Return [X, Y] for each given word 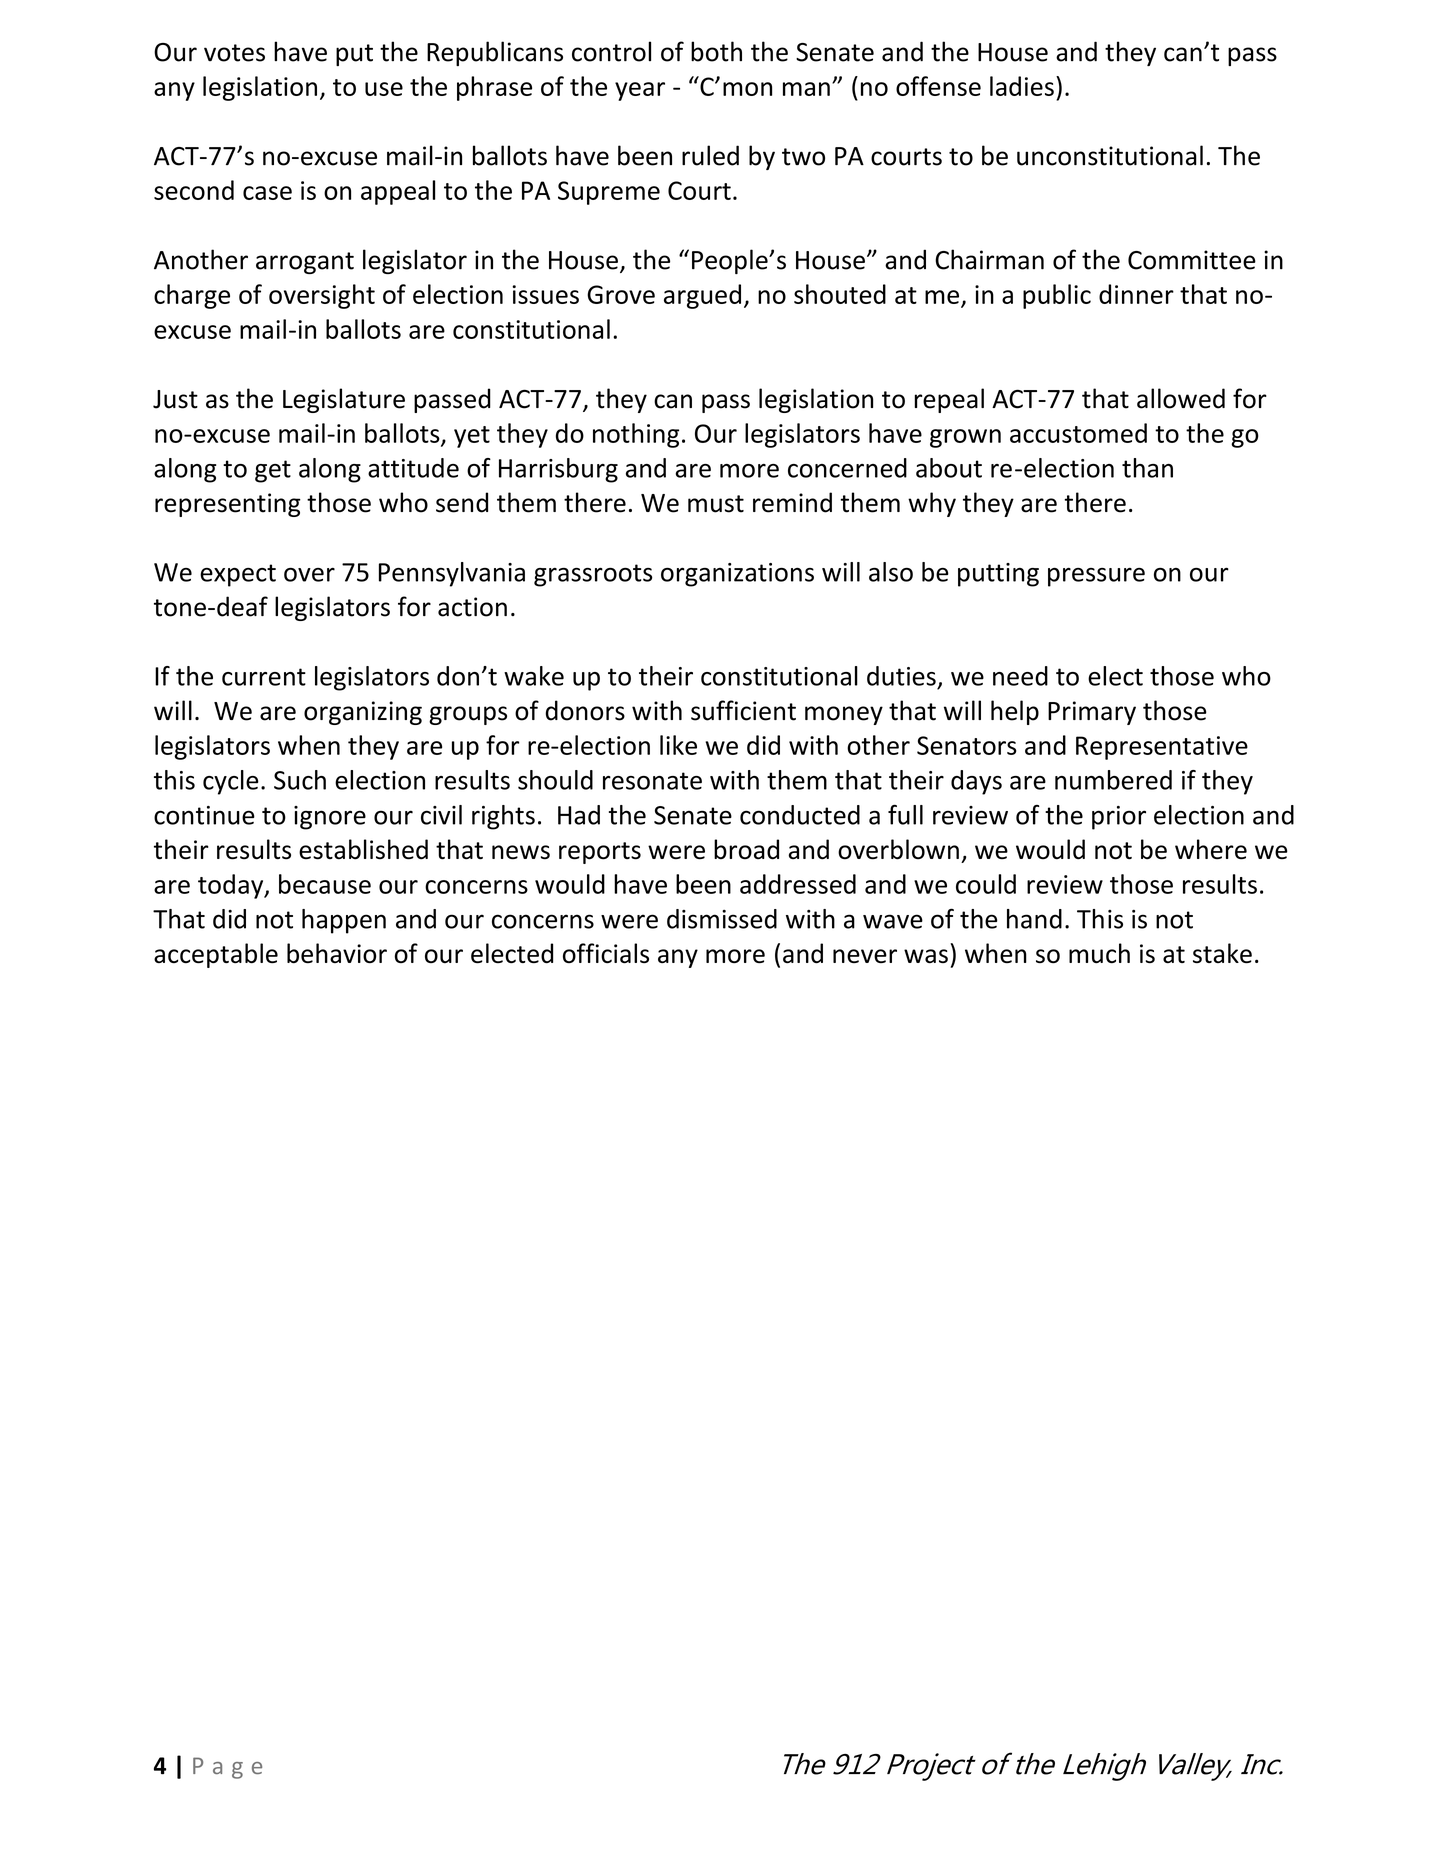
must [716, 504]
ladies [1022, 86]
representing [228, 505]
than [1147, 468]
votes [234, 53]
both [716, 51]
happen [344, 921]
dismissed [722, 919]
